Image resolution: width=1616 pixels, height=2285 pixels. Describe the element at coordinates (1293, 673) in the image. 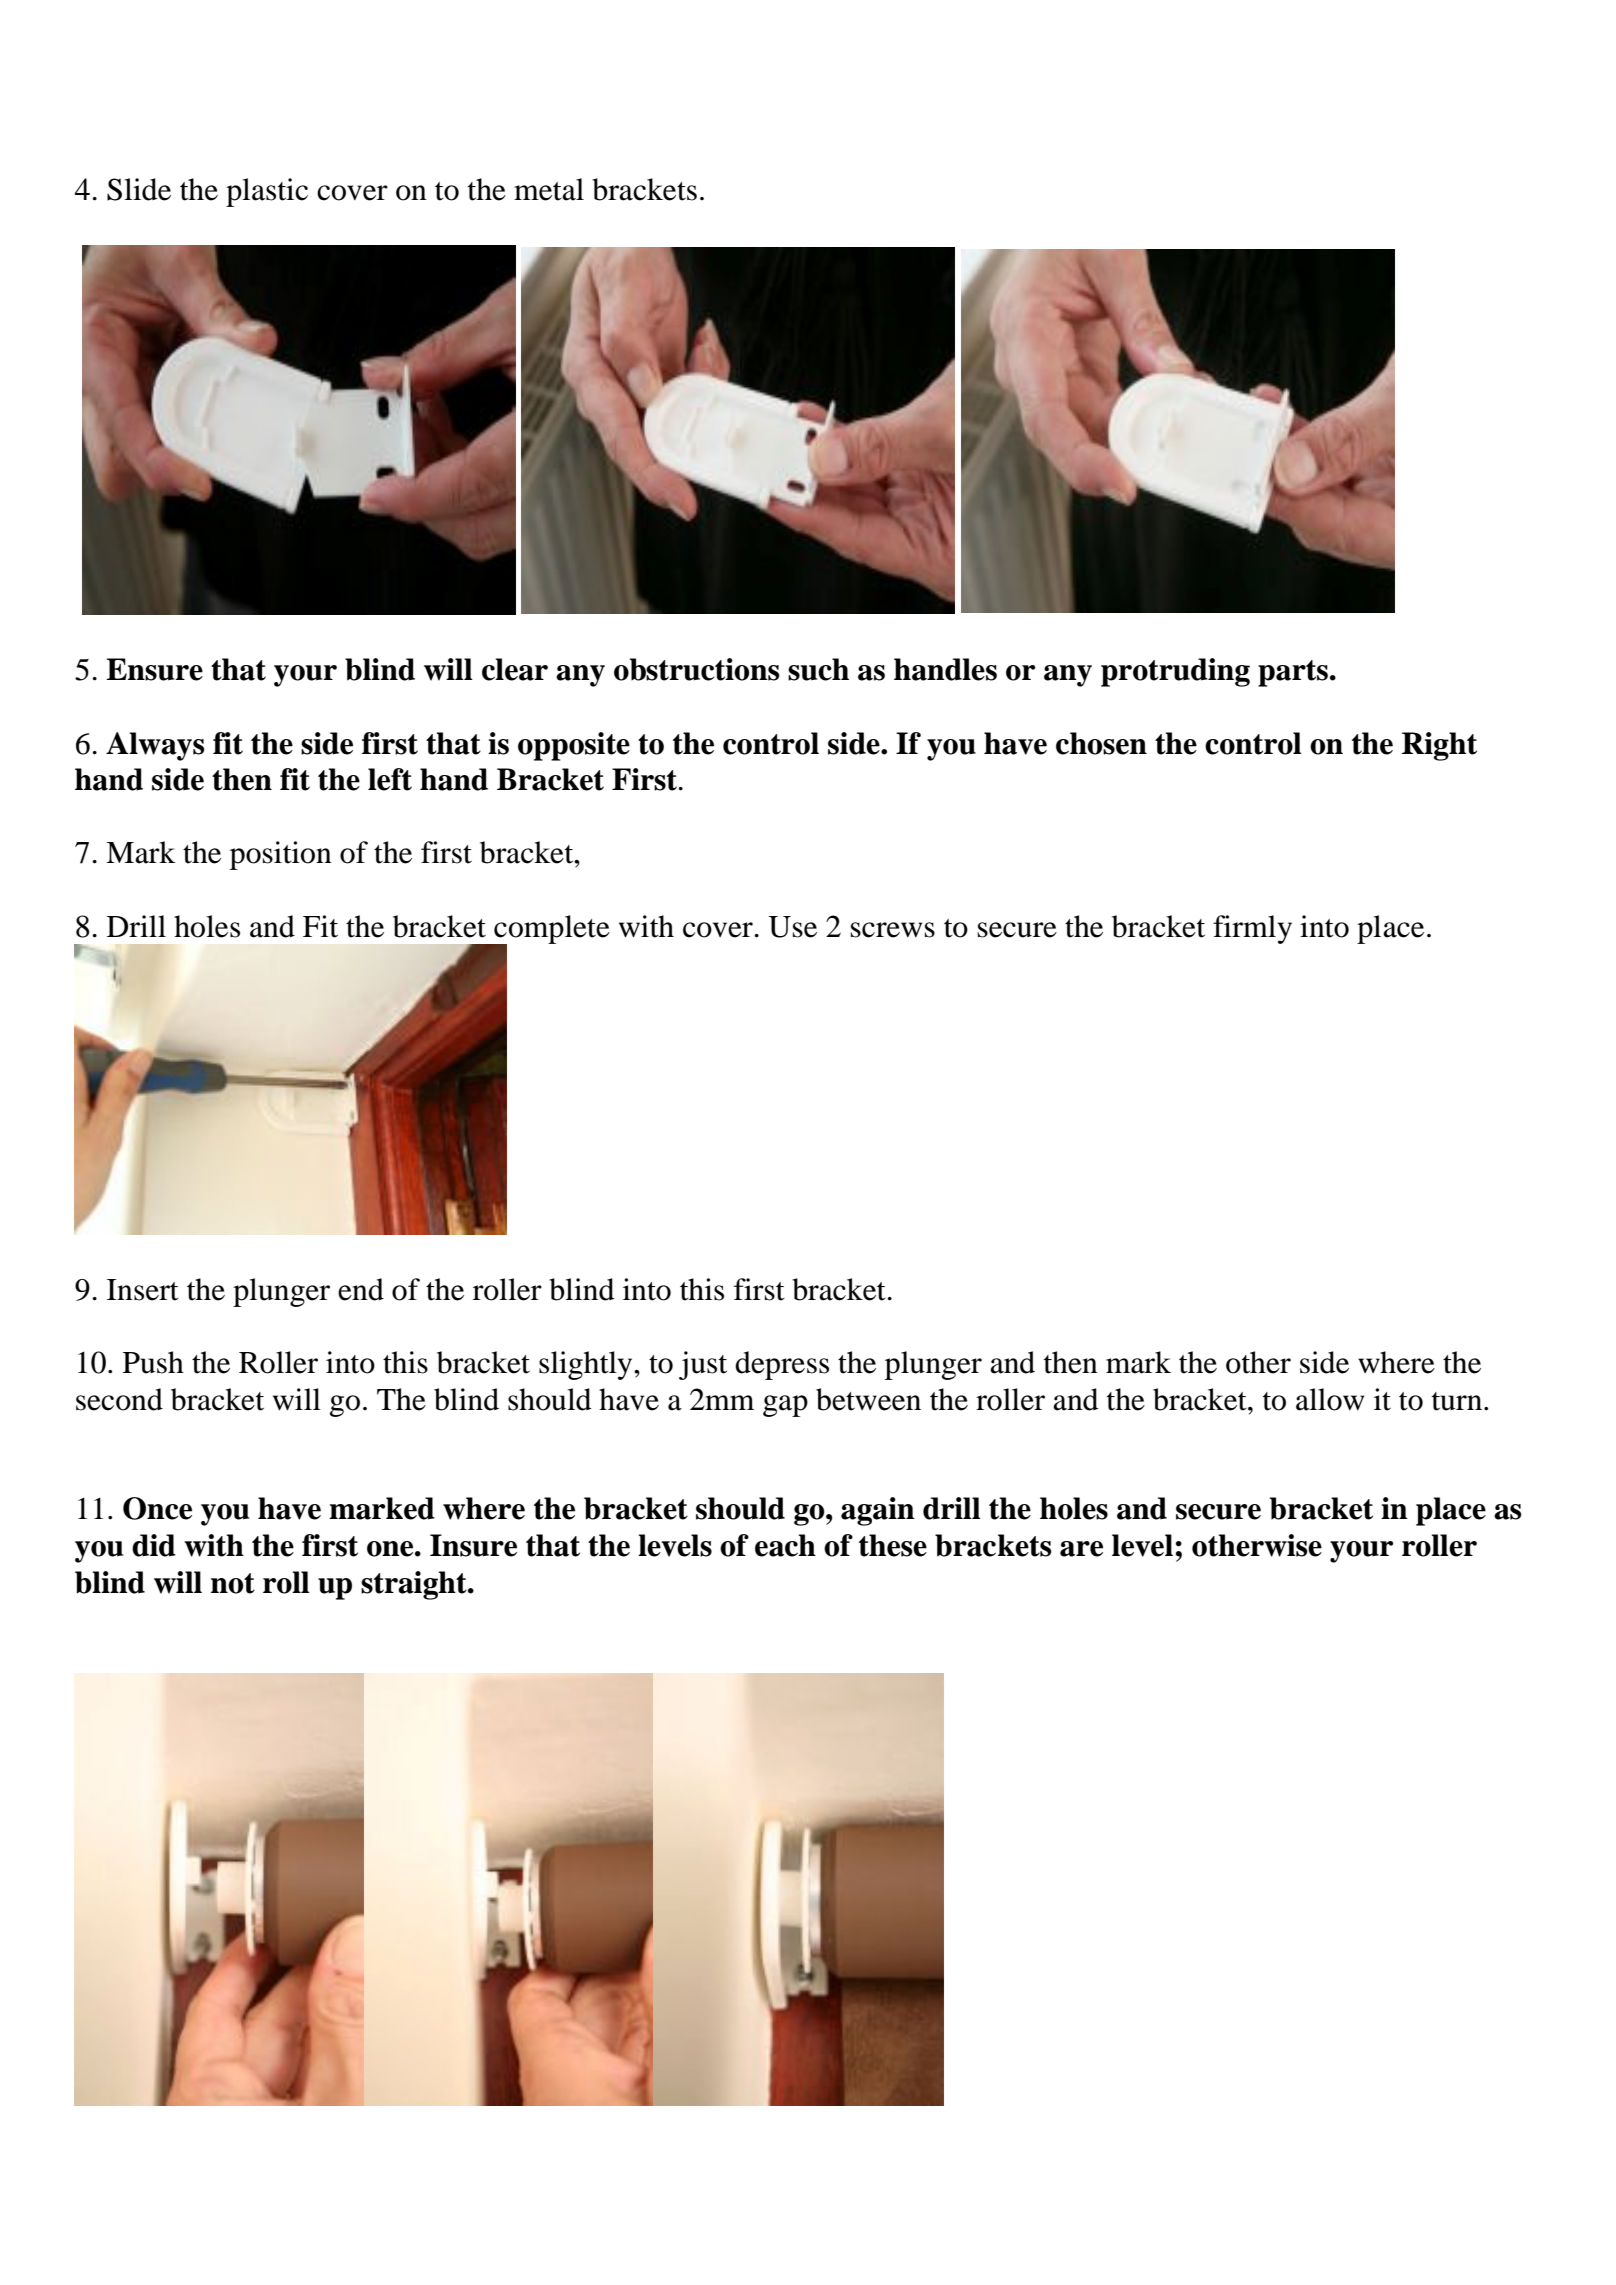

I see `parts` at that location.
